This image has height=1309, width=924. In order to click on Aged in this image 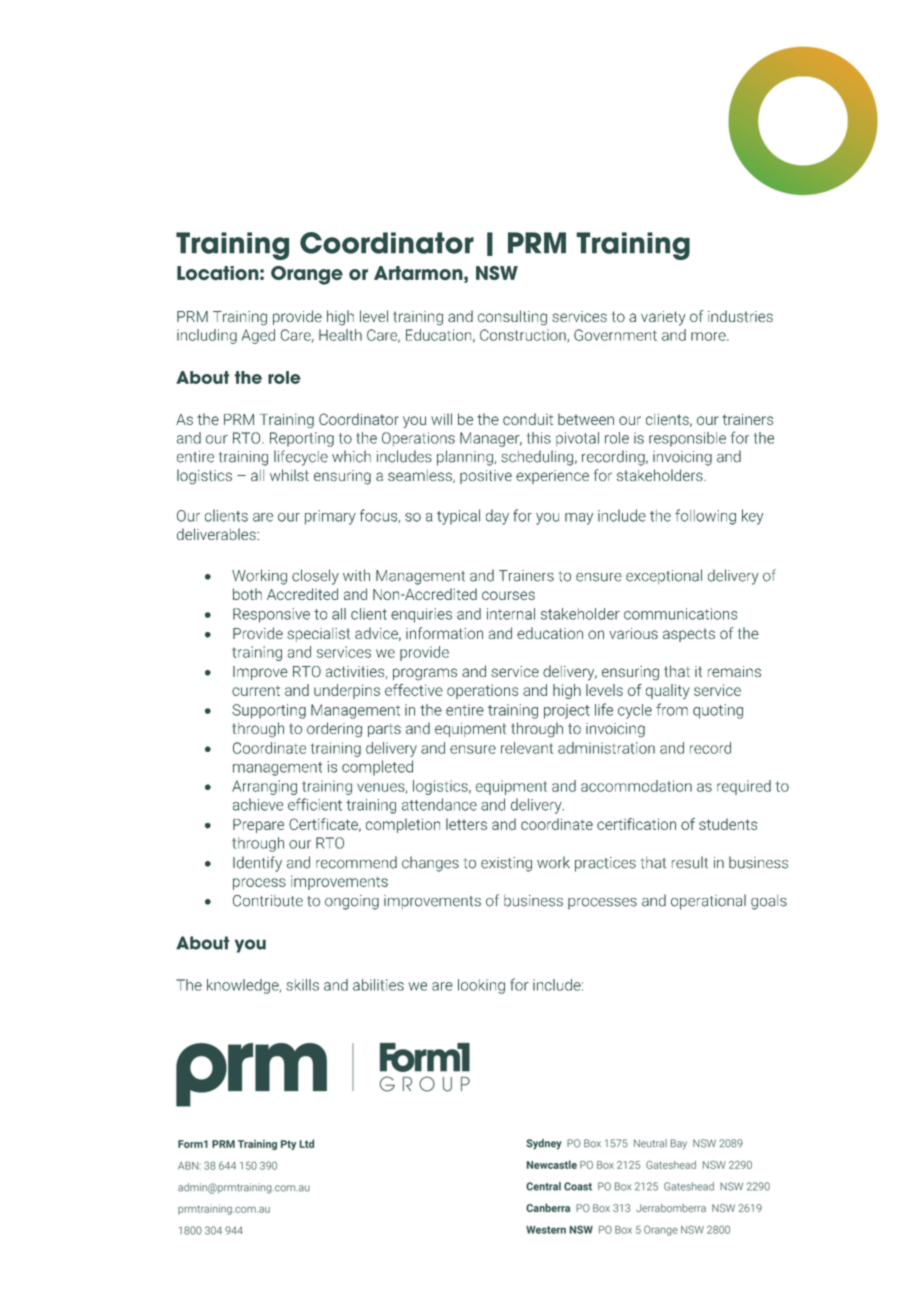, I will do `click(258, 336)`.
